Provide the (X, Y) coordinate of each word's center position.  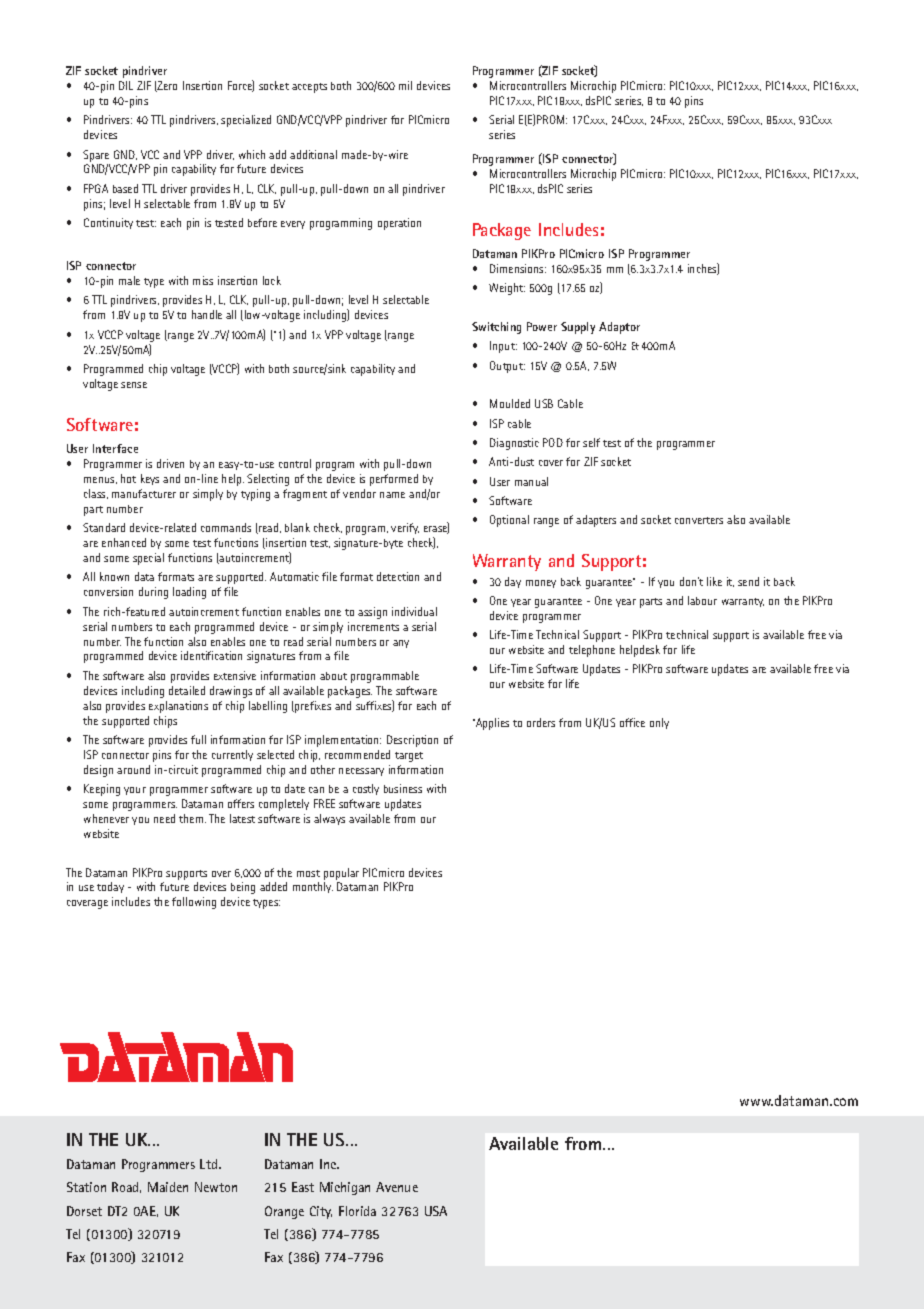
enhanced (124, 542)
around (133, 769)
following (194, 903)
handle (207, 314)
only (659, 723)
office (632, 722)
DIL (126, 85)
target (409, 757)
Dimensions (518, 268)
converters (699, 520)
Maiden (168, 1187)
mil (405, 85)
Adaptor (619, 328)
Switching (496, 328)
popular (341, 874)
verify (405, 528)
